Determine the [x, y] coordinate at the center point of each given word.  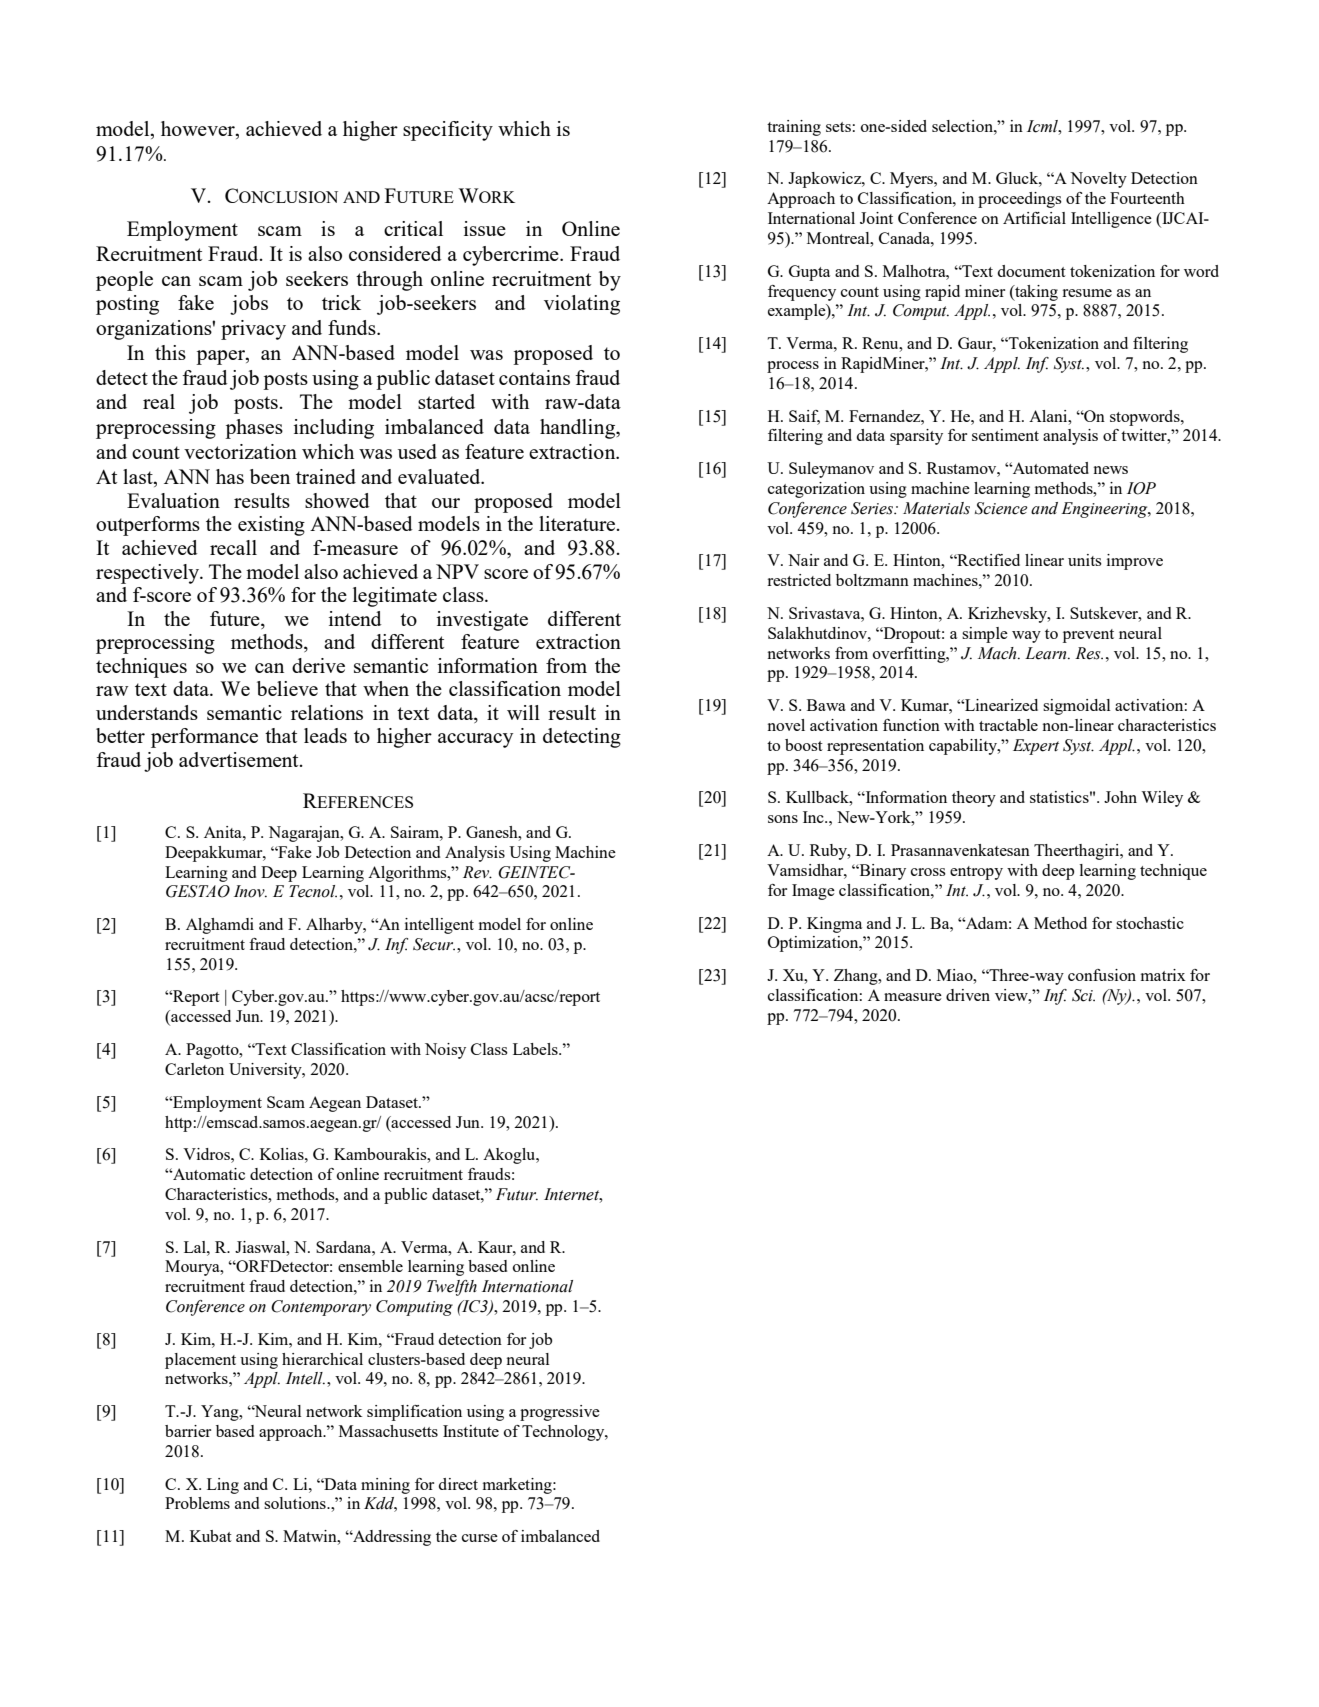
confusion [1102, 975]
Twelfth [452, 1288]
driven [968, 995]
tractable [1008, 725]
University [266, 1071]
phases [254, 429]
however [199, 130]
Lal [196, 1247]
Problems [197, 1503]
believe [287, 688]
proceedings [1020, 200]
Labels [536, 1049]
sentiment [1005, 435]
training [794, 128]
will [523, 712]
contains [534, 377]
